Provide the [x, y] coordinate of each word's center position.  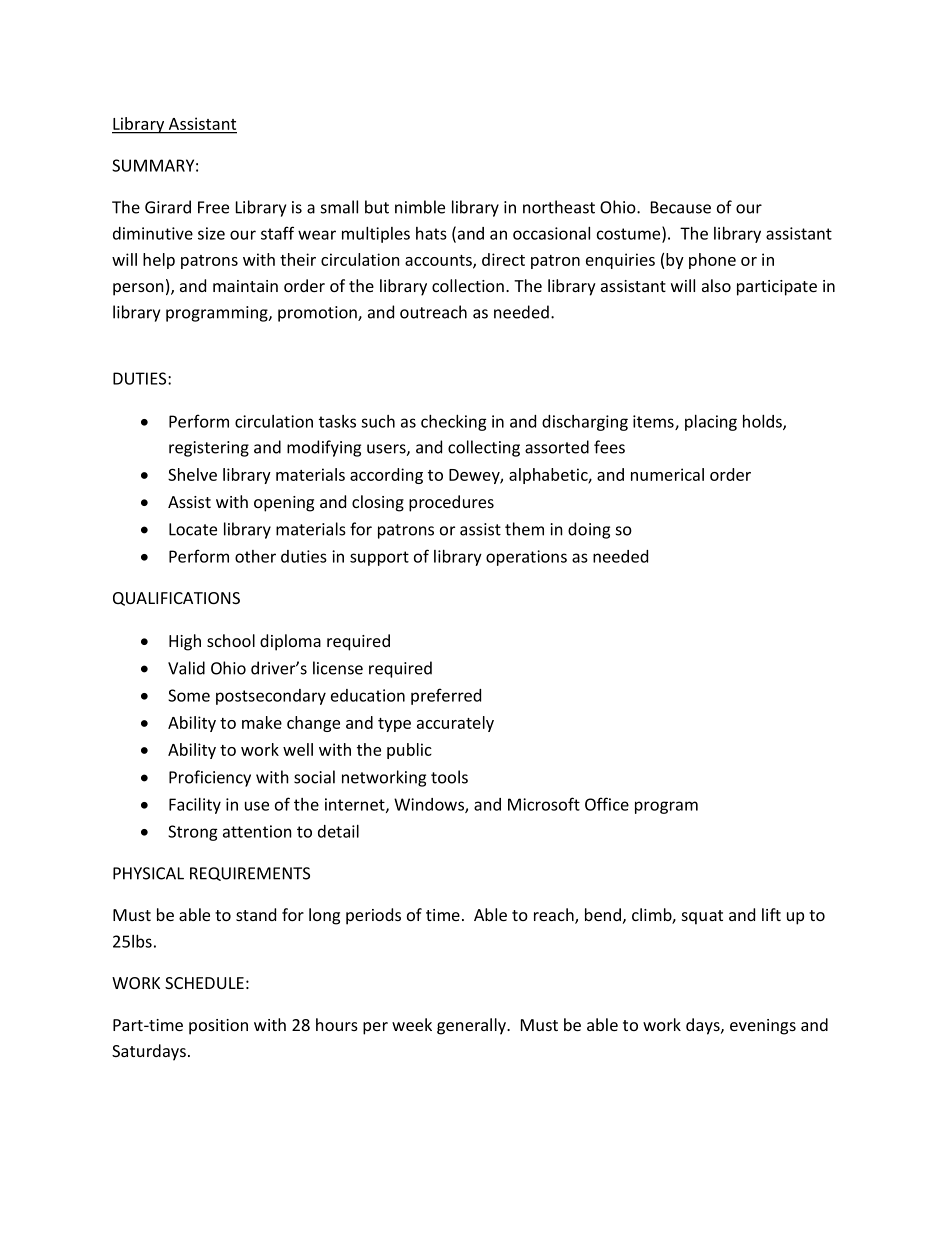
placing [711, 423]
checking [454, 422]
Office [607, 804]
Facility [195, 806]
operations [526, 558]
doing [589, 530]
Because [681, 207]
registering [209, 449]
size [211, 233]
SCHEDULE [204, 983]
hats [431, 233]
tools [449, 777]
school [231, 640]
